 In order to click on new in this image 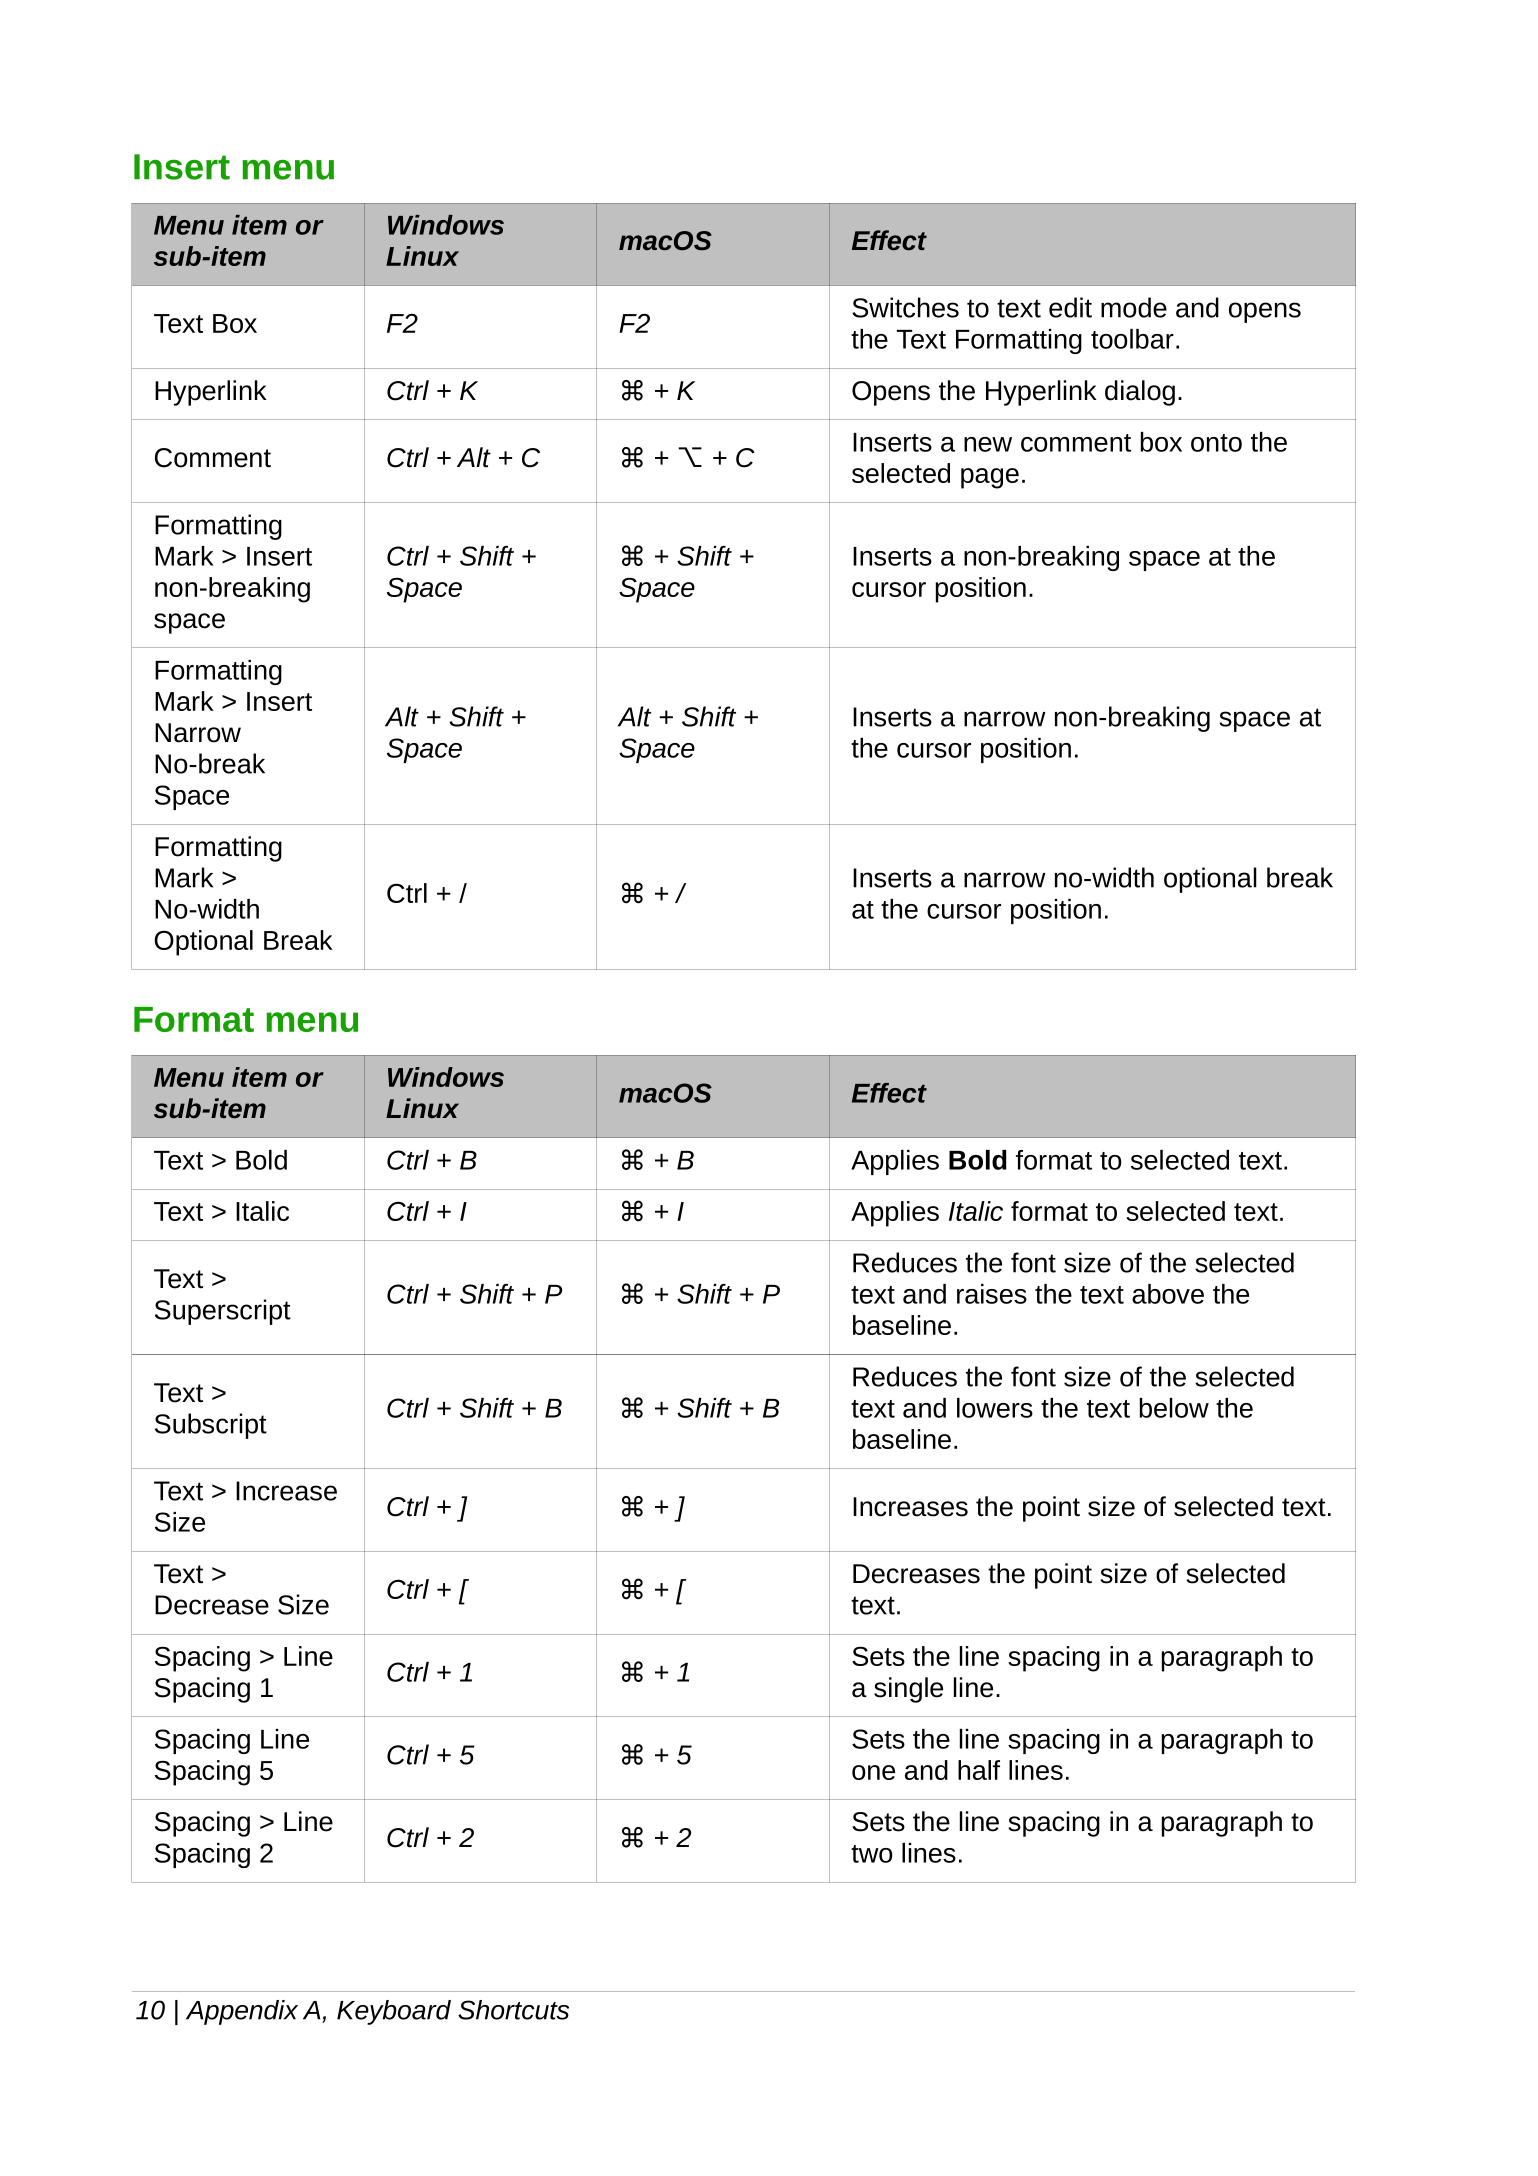, I will do `click(988, 444)`.
